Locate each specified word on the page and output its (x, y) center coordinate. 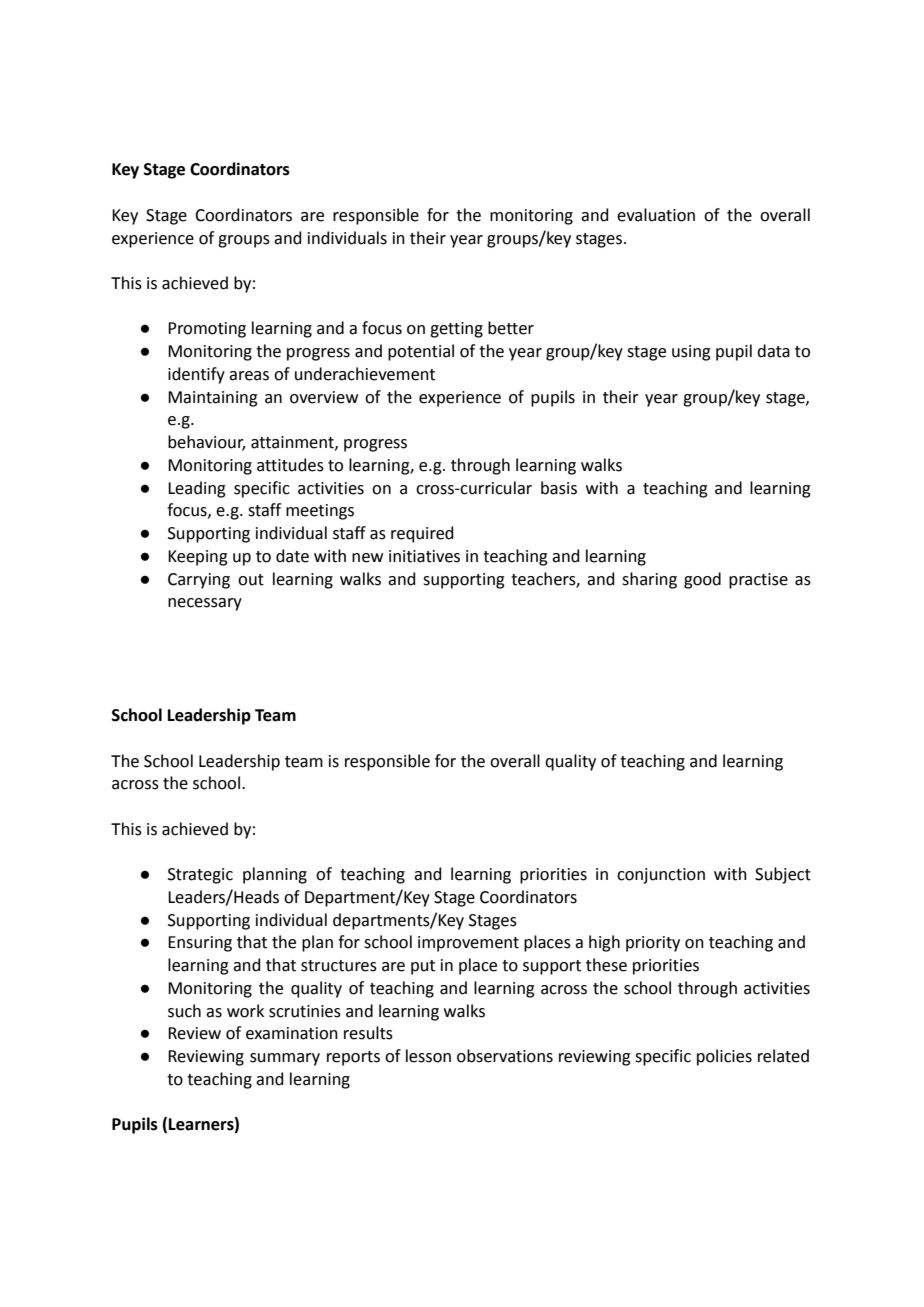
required (422, 534)
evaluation (656, 215)
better (511, 328)
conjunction (661, 876)
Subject (783, 875)
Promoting (207, 330)
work (245, 1011)
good (702, 580)
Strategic (200, 876)
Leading (197, 489)
